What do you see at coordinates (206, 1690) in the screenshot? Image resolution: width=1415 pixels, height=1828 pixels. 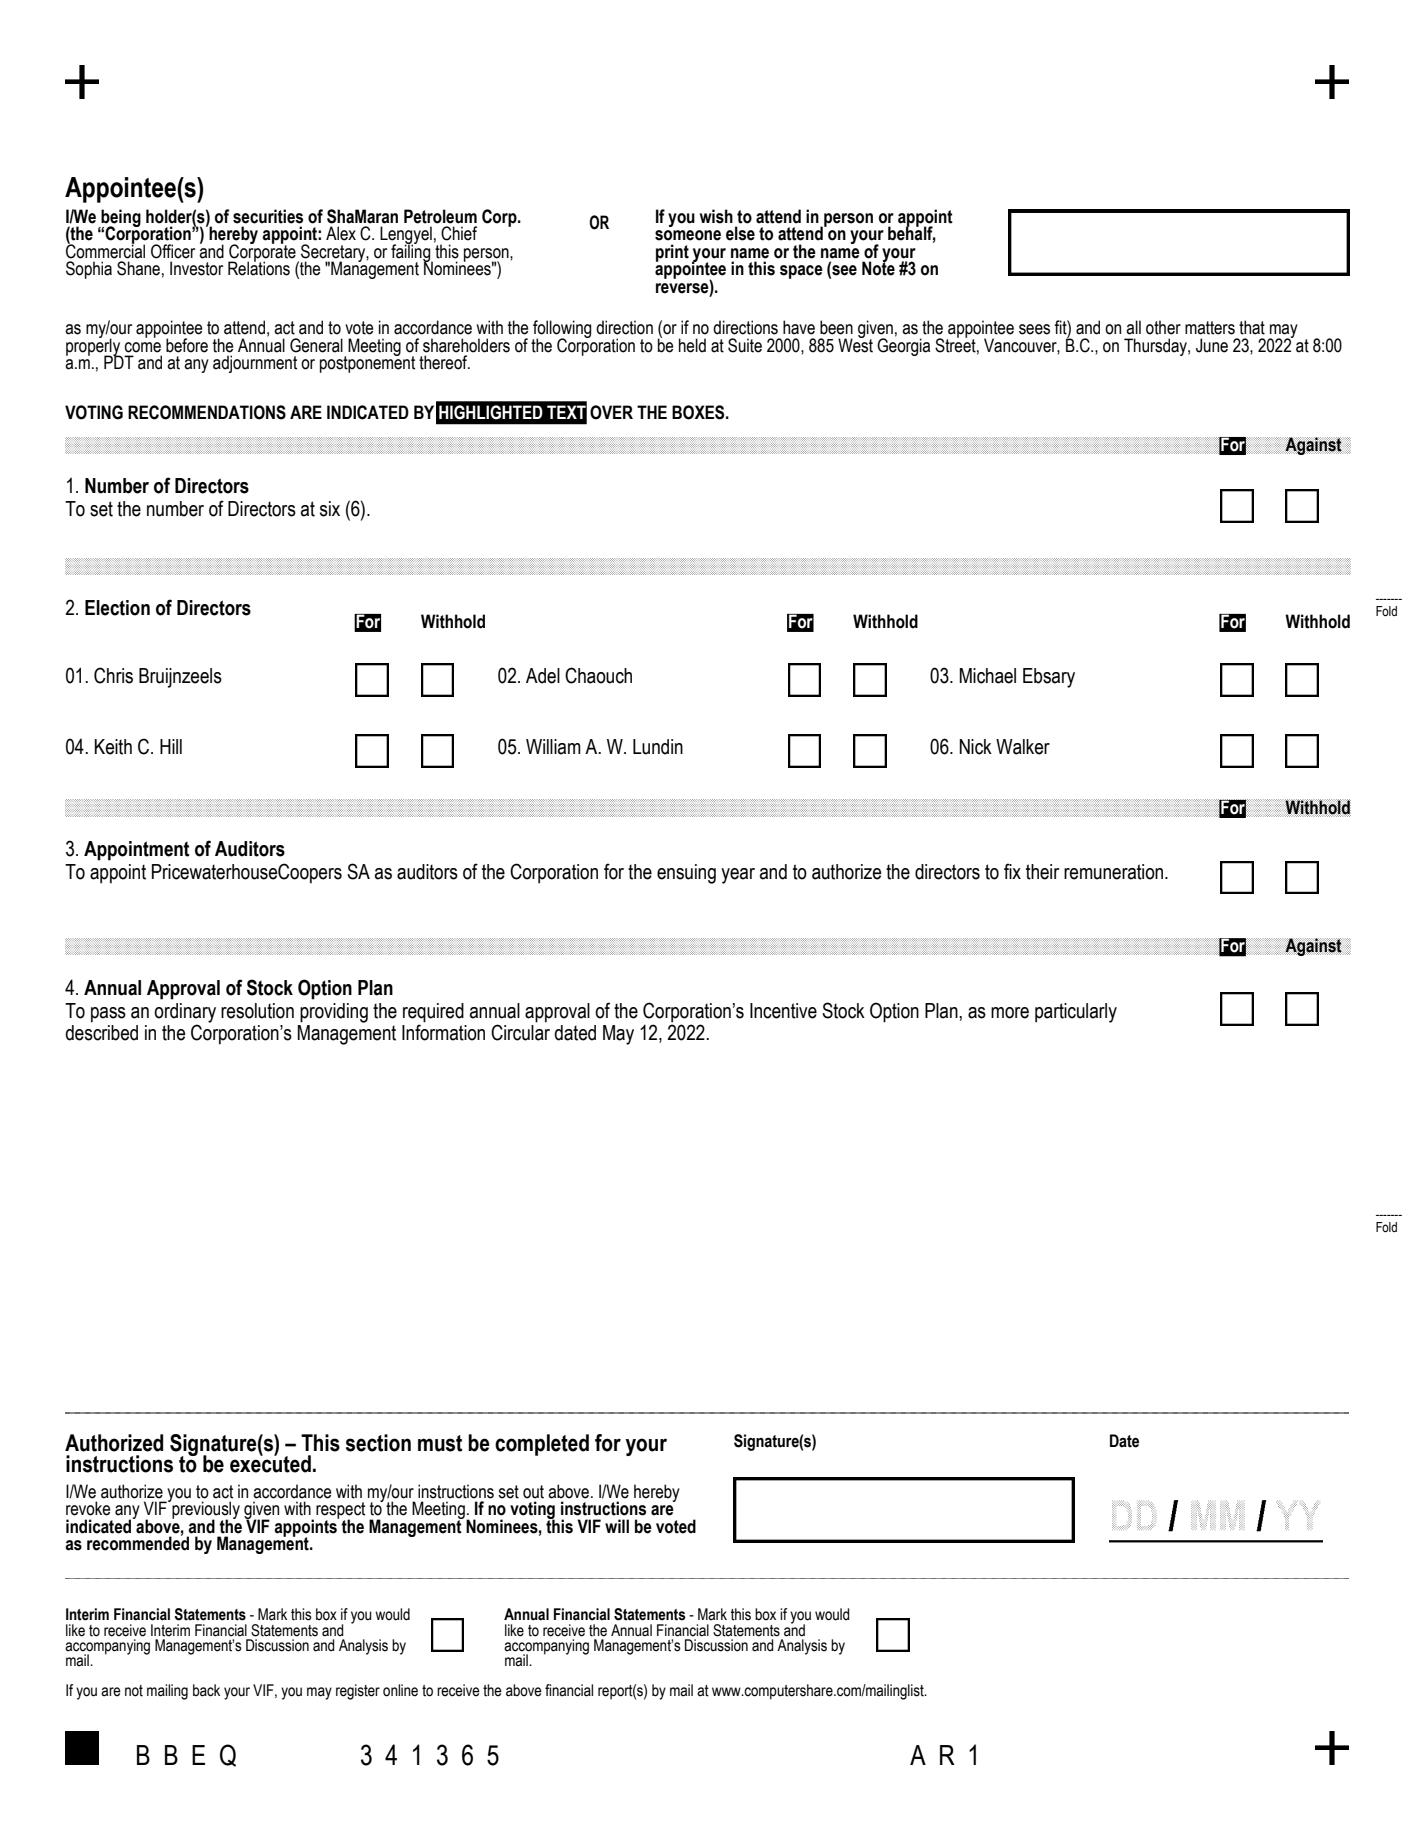 I see `back` at bounding box center [206, 1690].
